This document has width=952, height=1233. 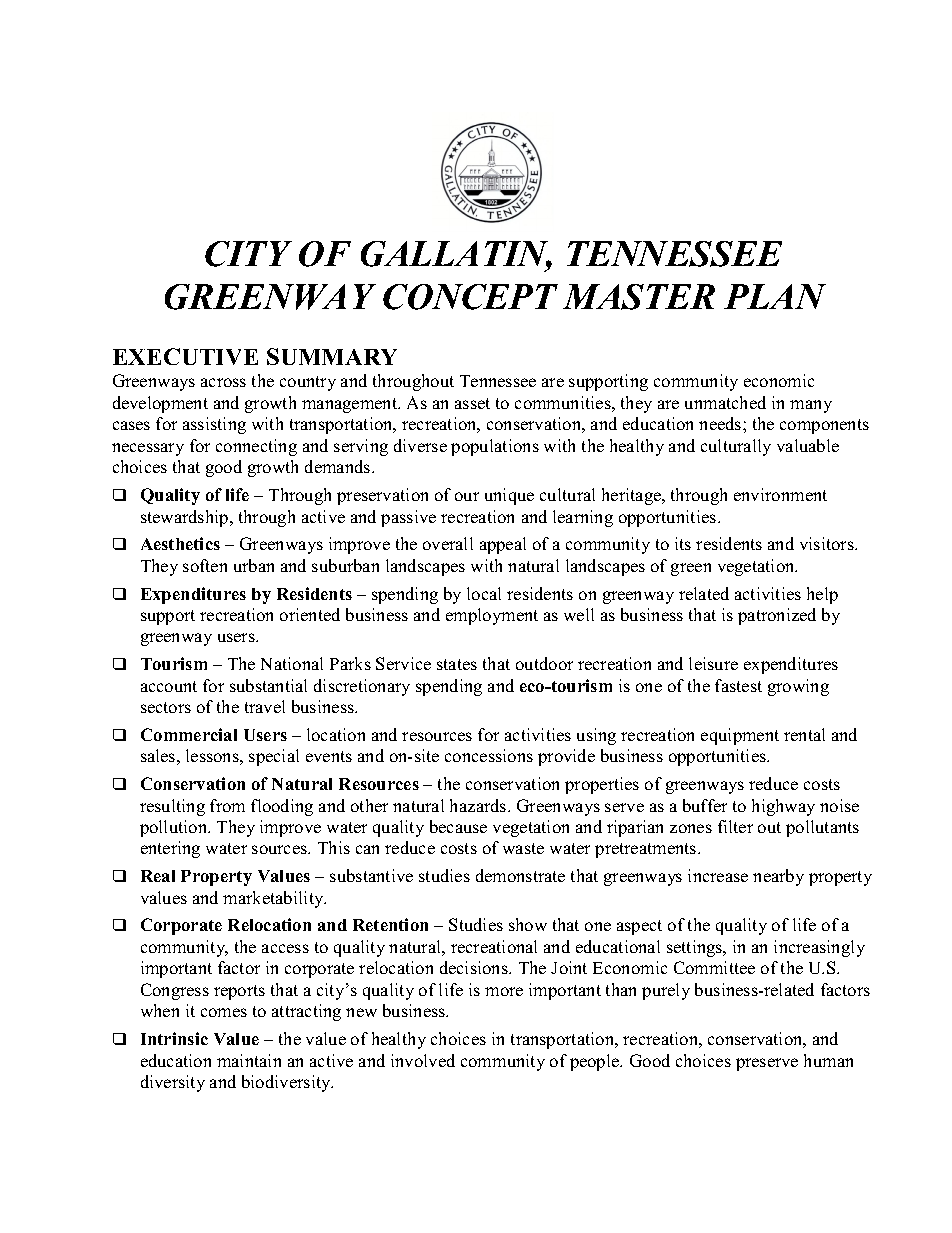 What do you see at coordinates (174, 1038) in the document?
I see `Intrinsic` at bounding box center [174, 1038].
